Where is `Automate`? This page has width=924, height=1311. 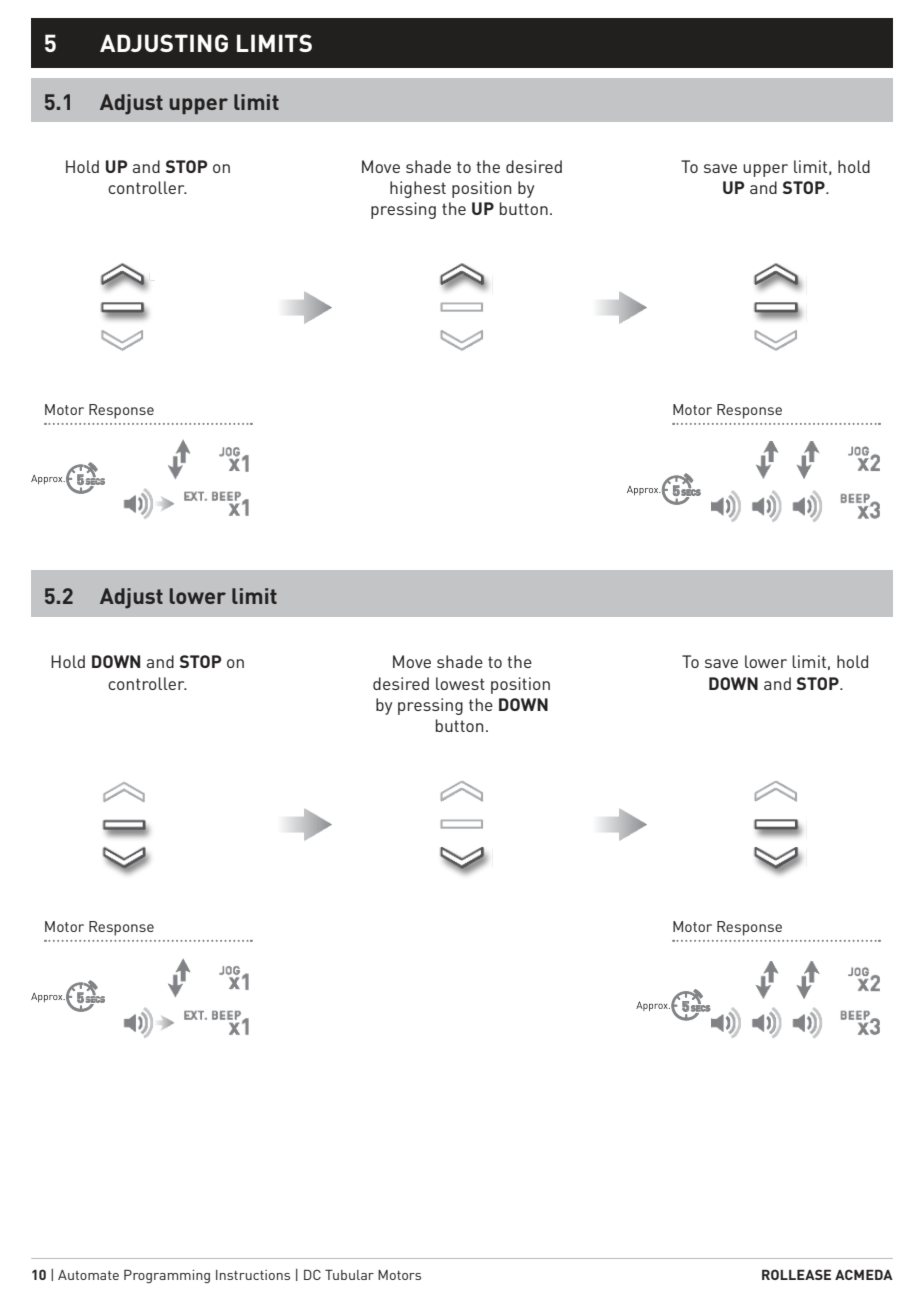
Automate is located at coordinates (88, 1275).
